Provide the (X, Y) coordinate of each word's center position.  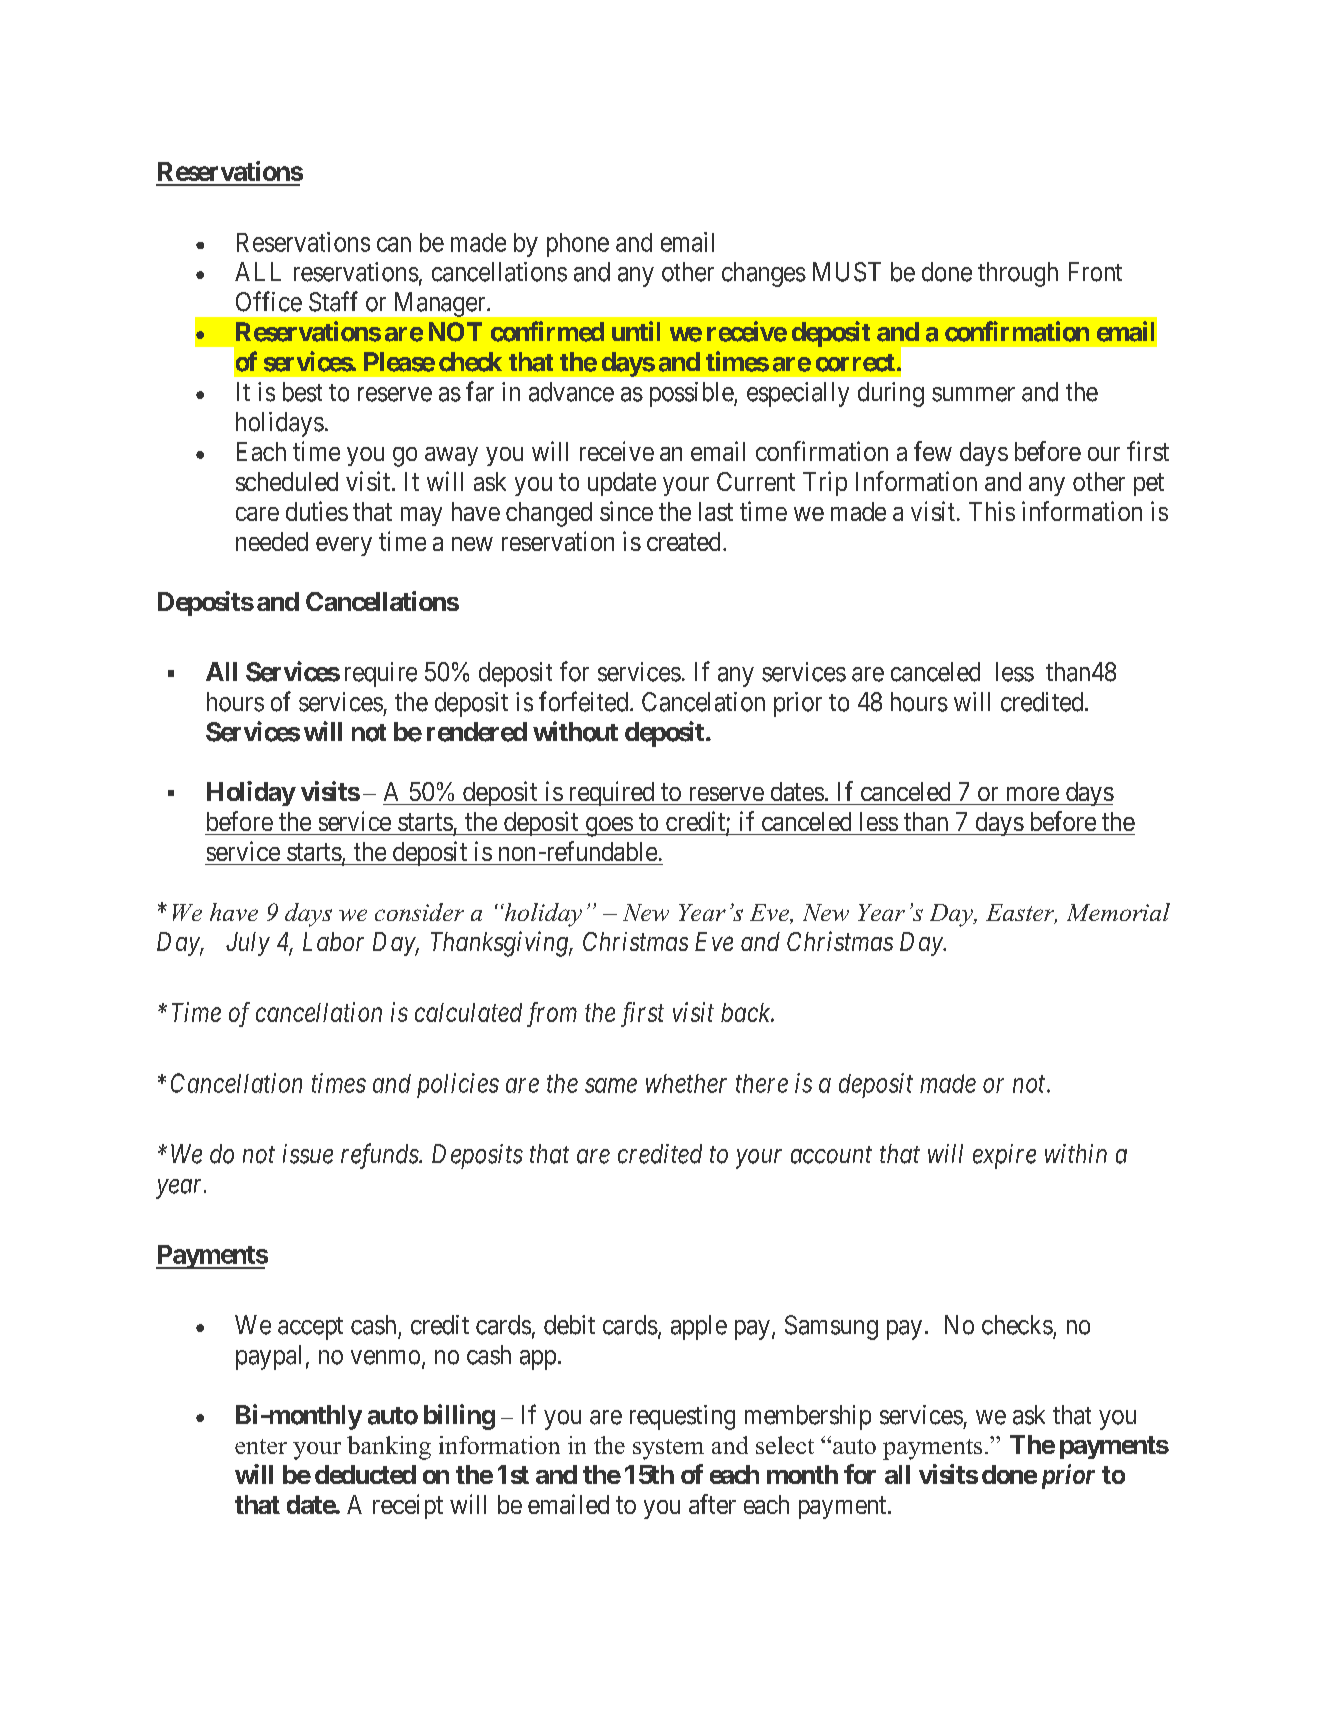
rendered (477, 732)
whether (686, 1083)
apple (699, 1327)
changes (764, 274)
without (575, 731)
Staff (333, 301)
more (1033, 794)
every (344, 546)
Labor (333, 941)
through (1018, 274)
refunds (380, 1156)
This (992, 511)
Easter (1021, 914)
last (716, 511)
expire (1004, 1156)
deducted (365, 1474)
